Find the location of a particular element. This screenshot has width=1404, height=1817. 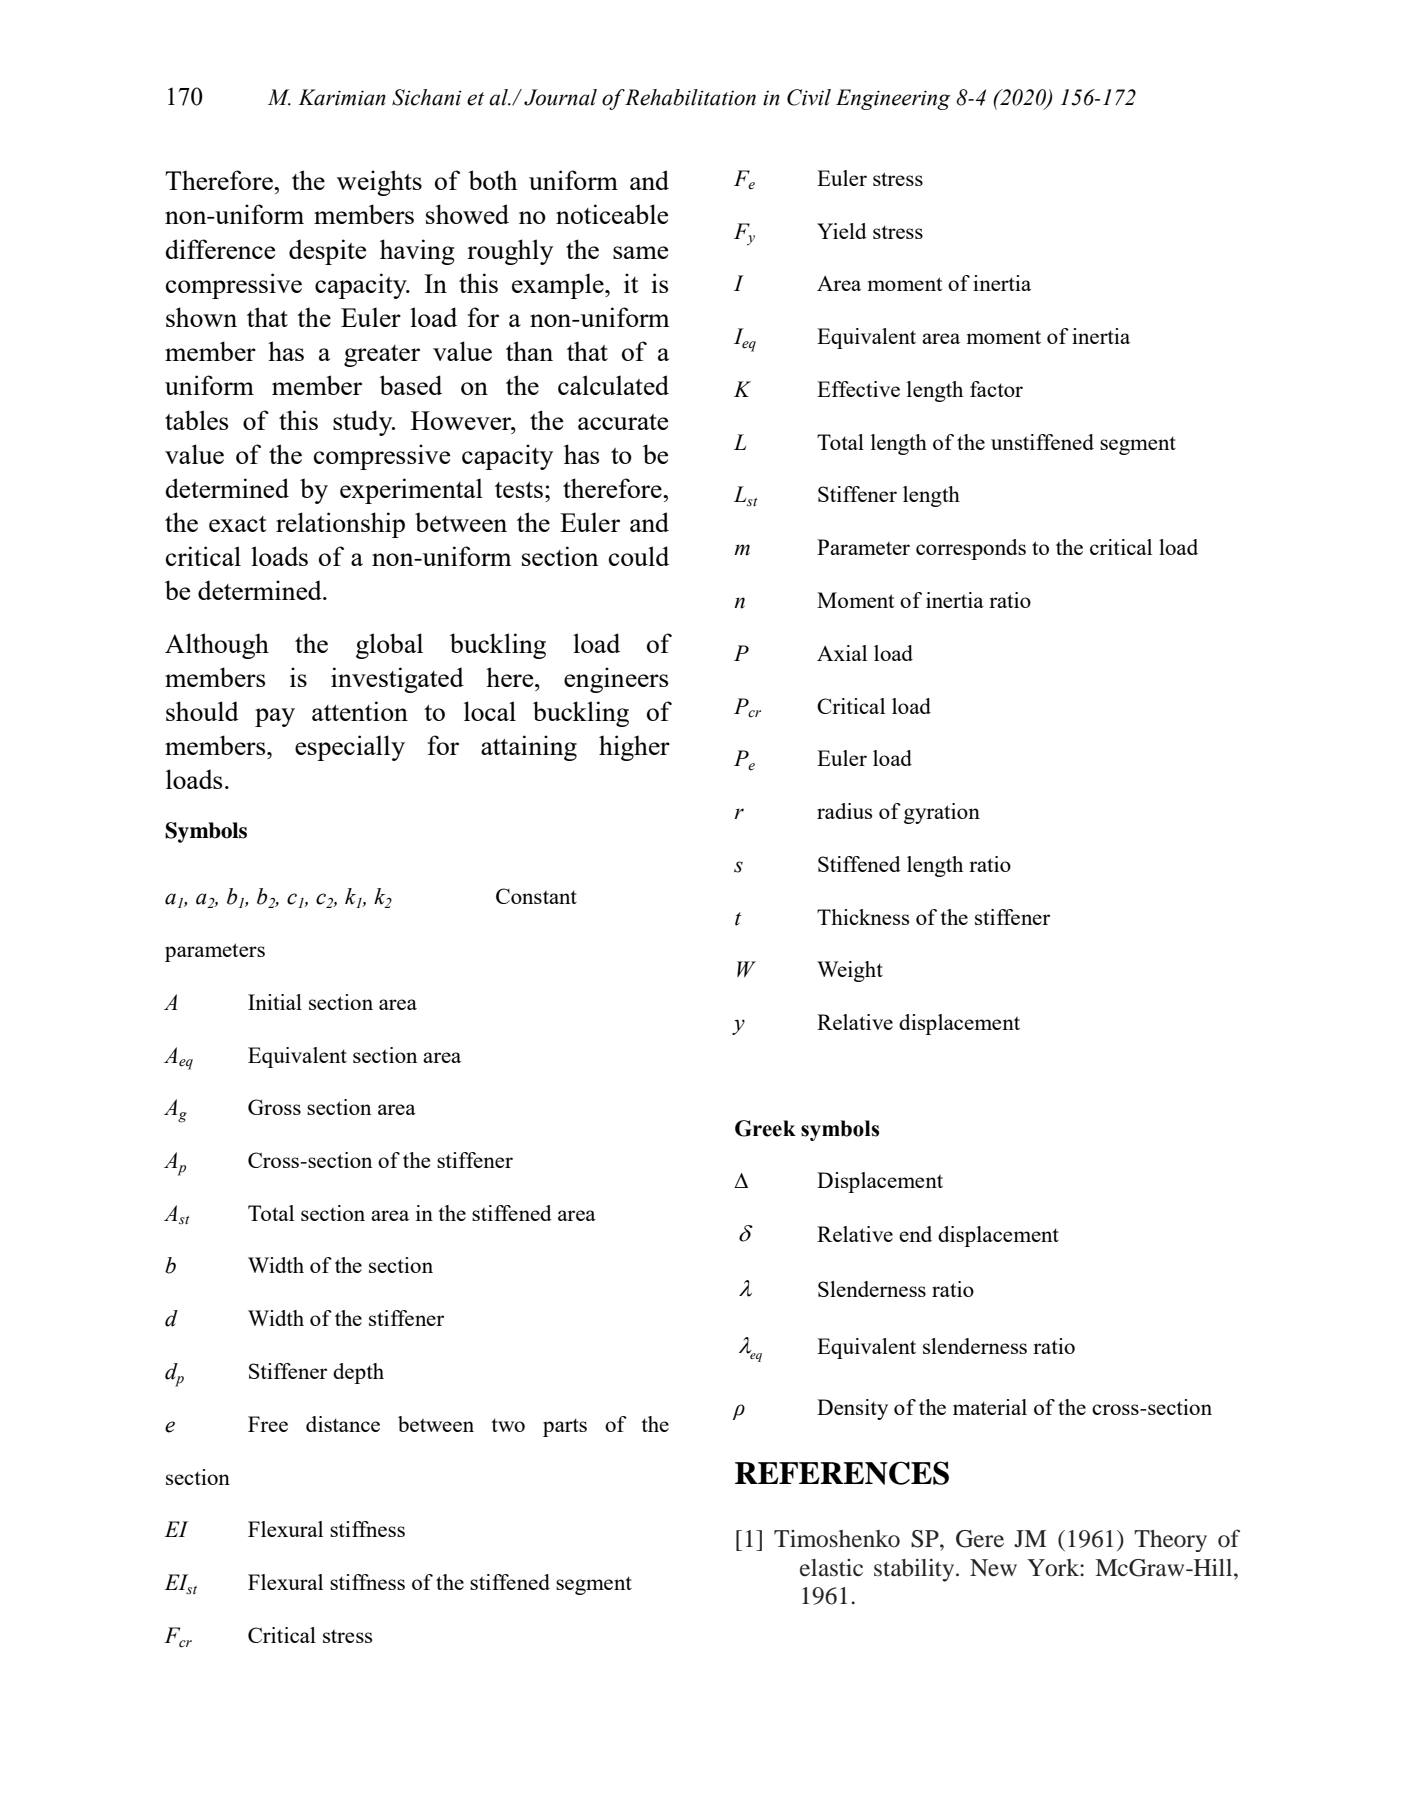

Engineering is located at coordinates (893, 99).
